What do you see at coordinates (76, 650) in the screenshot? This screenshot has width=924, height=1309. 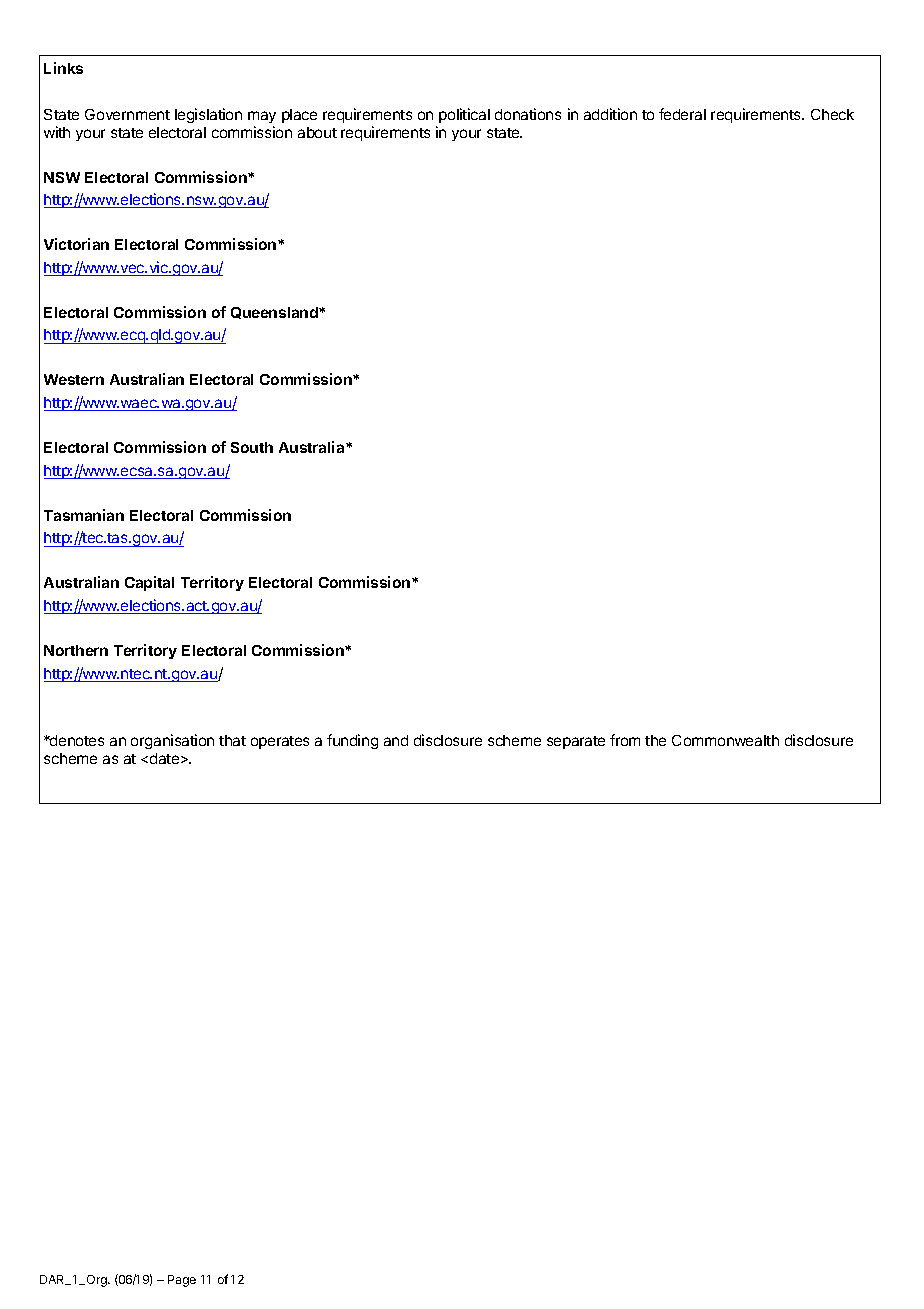 I see `Northern` at bounding box center [76, 650].
